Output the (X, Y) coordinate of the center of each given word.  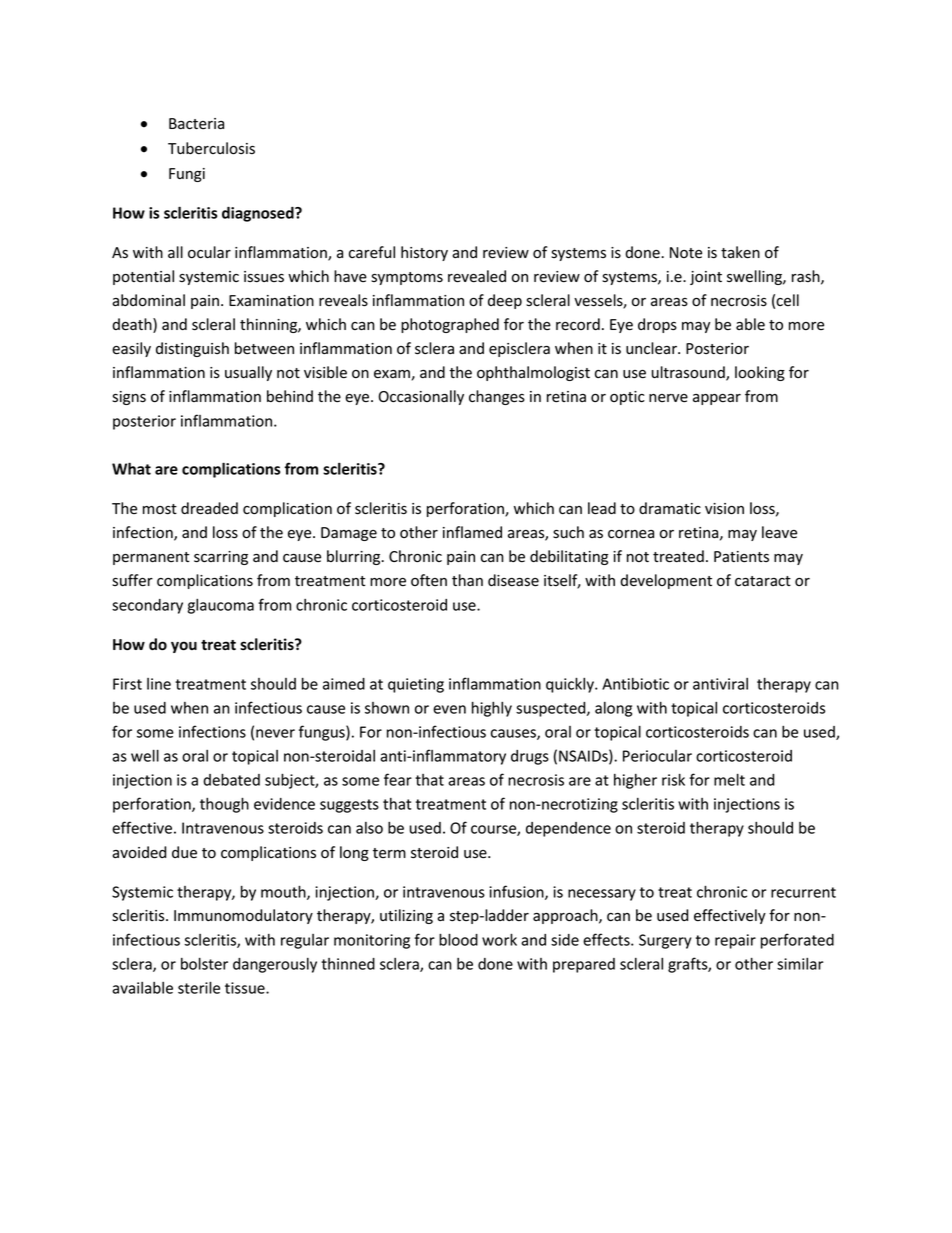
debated (231, 779)
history (424, 253)
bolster (204, 963)
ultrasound (689, 373)
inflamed (472, 532)
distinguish (192, 349)
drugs (530, 757)
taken (740, 252)
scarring (221, 558)
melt (729, 779)
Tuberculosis (211, 148)
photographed (450, 325)
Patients (741, 557)
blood (458, 939)
